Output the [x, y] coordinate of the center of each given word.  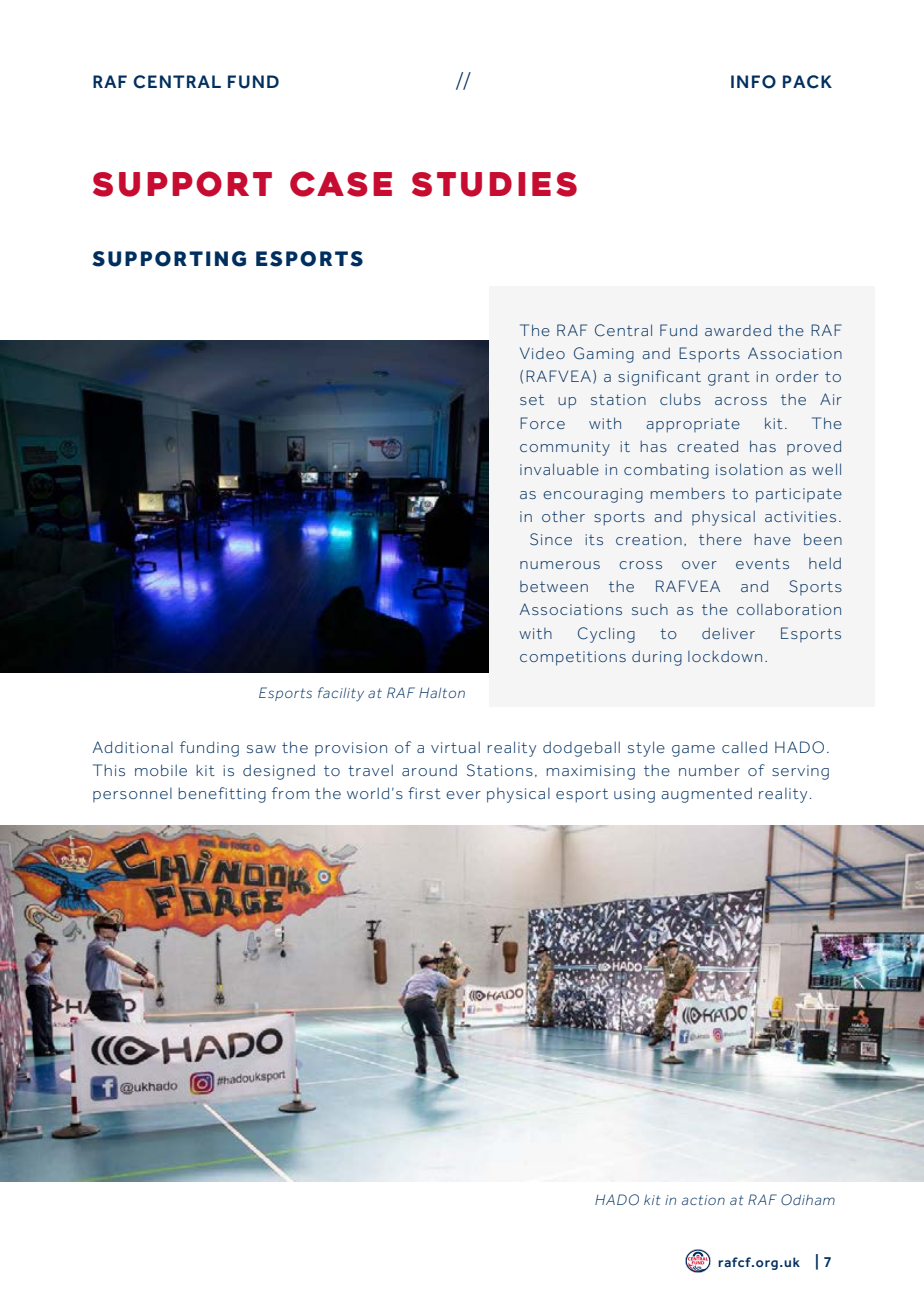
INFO [753, 82]
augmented [706, 795]
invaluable [559, 469]
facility [341, 694]
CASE [341, 184]
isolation [749, 469]
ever [463, 795]
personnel [132, 795]
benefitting [222, 795]
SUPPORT [182, 184]
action [703, 1200]
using [634, 795]
